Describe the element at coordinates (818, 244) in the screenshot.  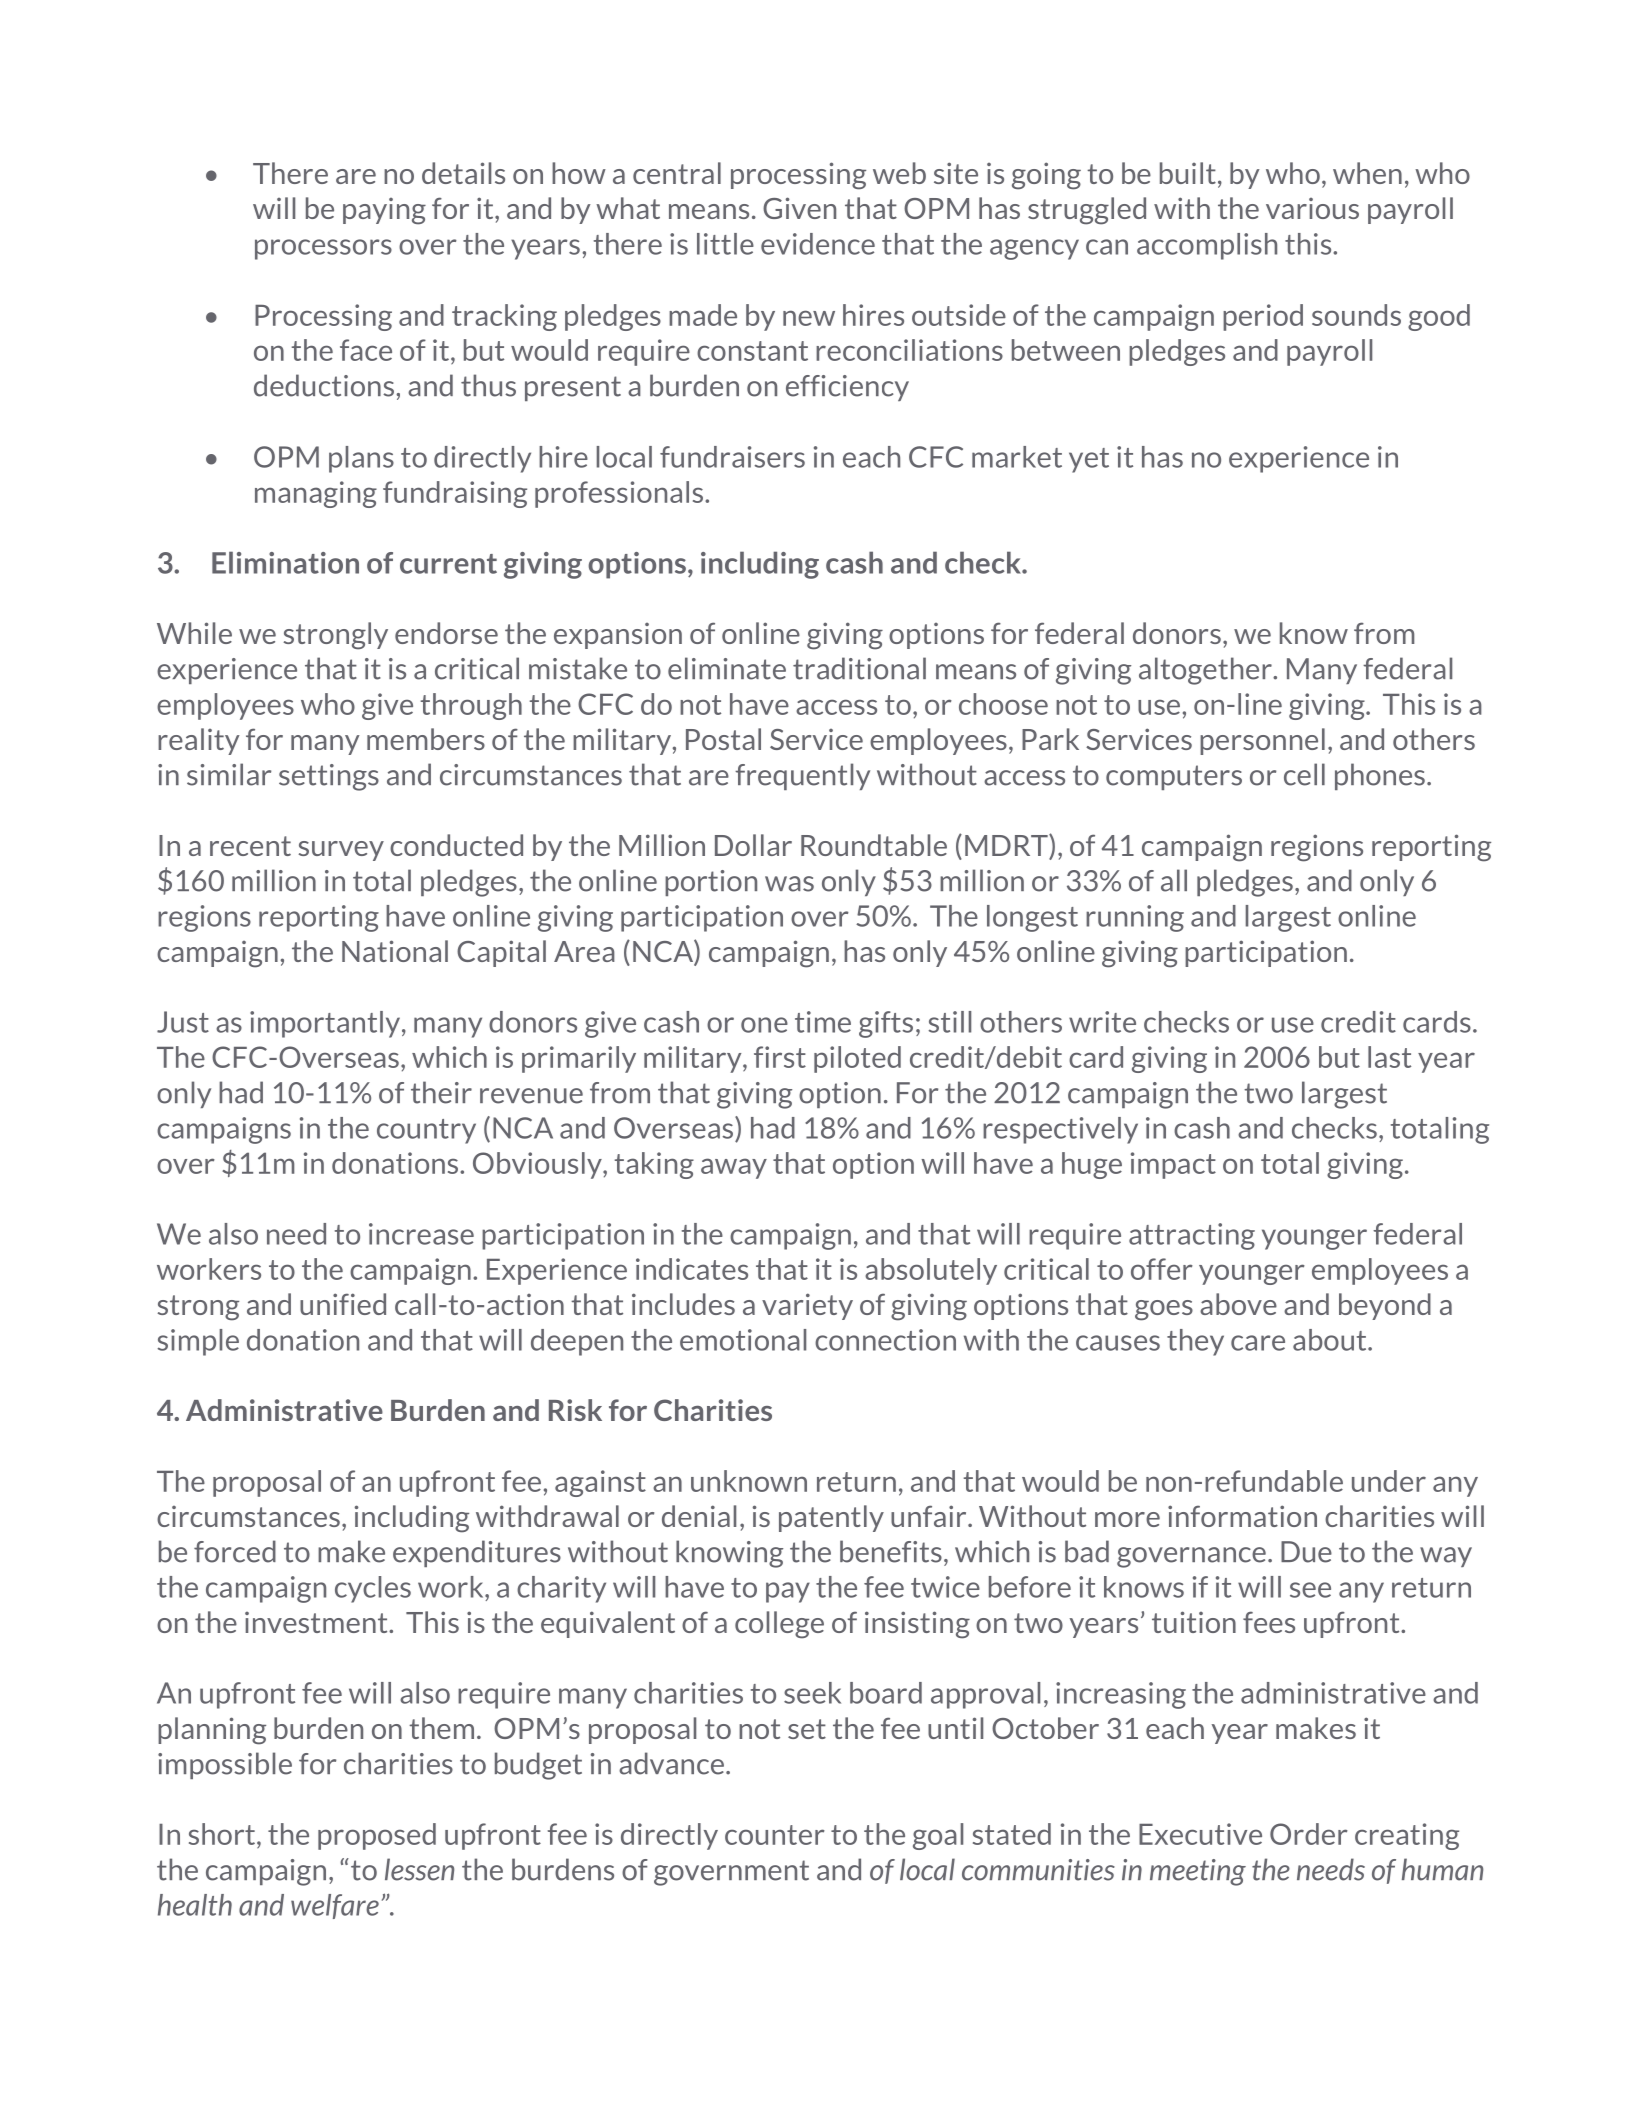
I see `evidence` at that location.
